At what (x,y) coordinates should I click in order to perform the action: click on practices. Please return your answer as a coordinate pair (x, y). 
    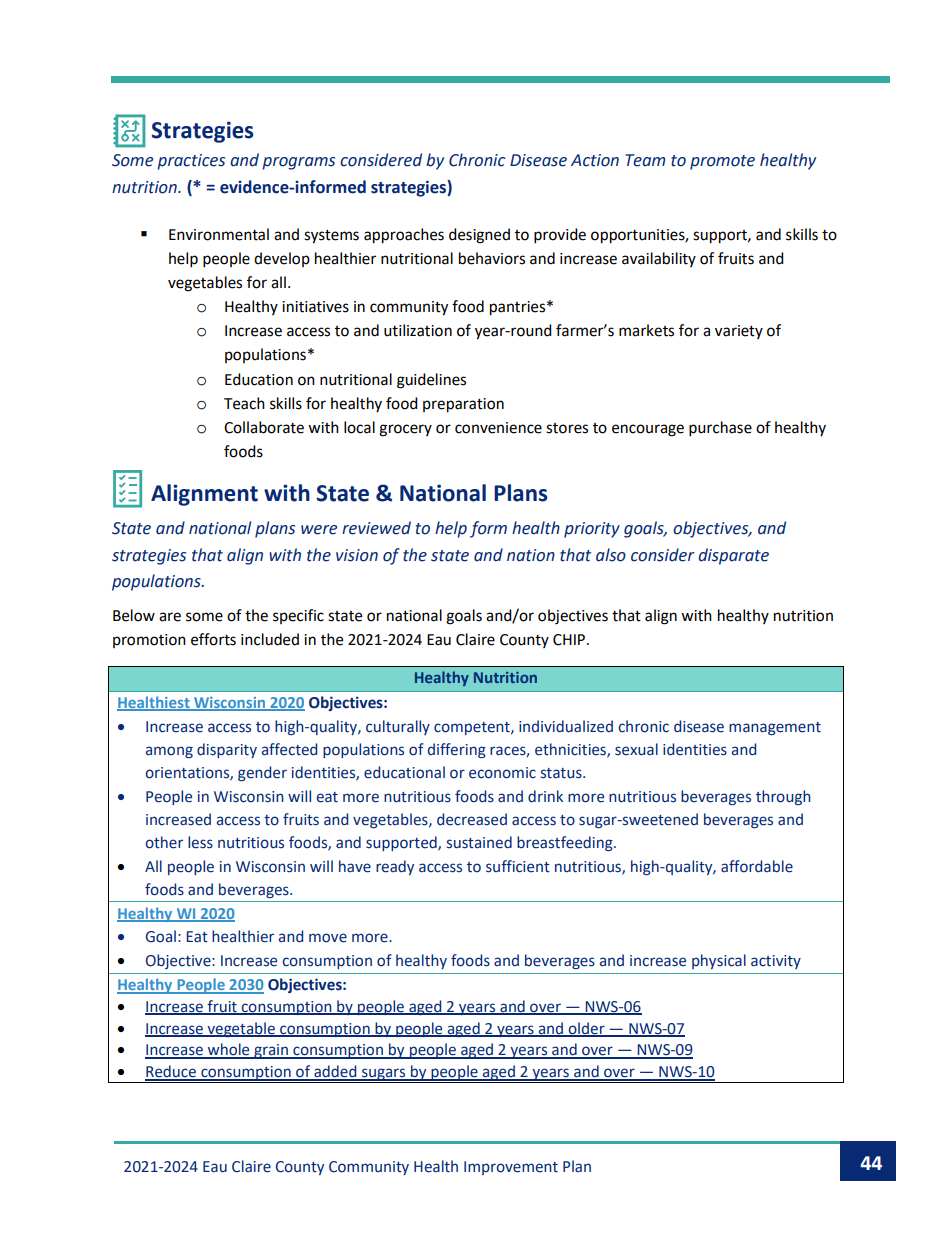
    Looking at the image, I should click on (191, 162).
